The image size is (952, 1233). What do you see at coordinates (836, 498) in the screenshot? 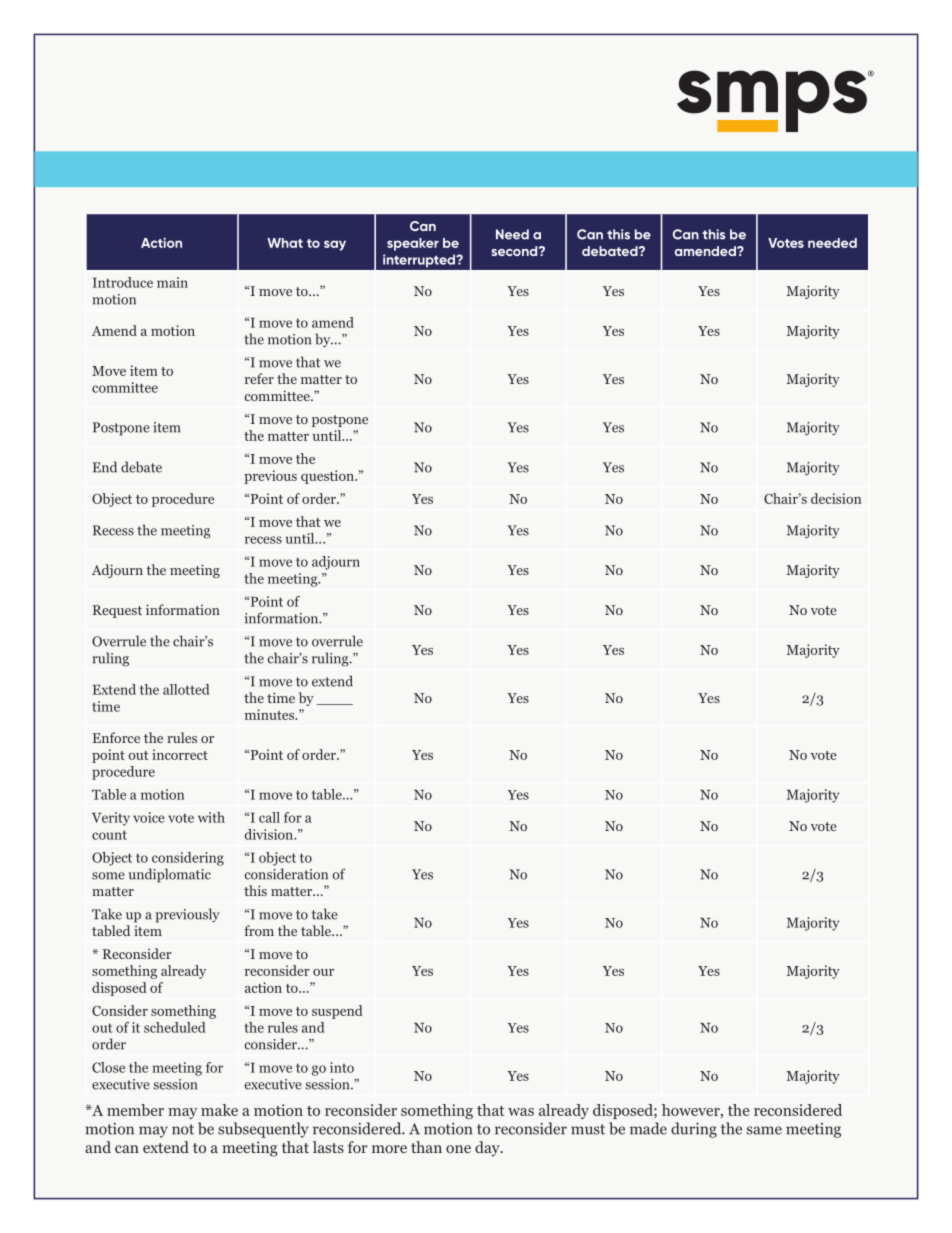
I see `decision` at bounding box center [836, 498].
